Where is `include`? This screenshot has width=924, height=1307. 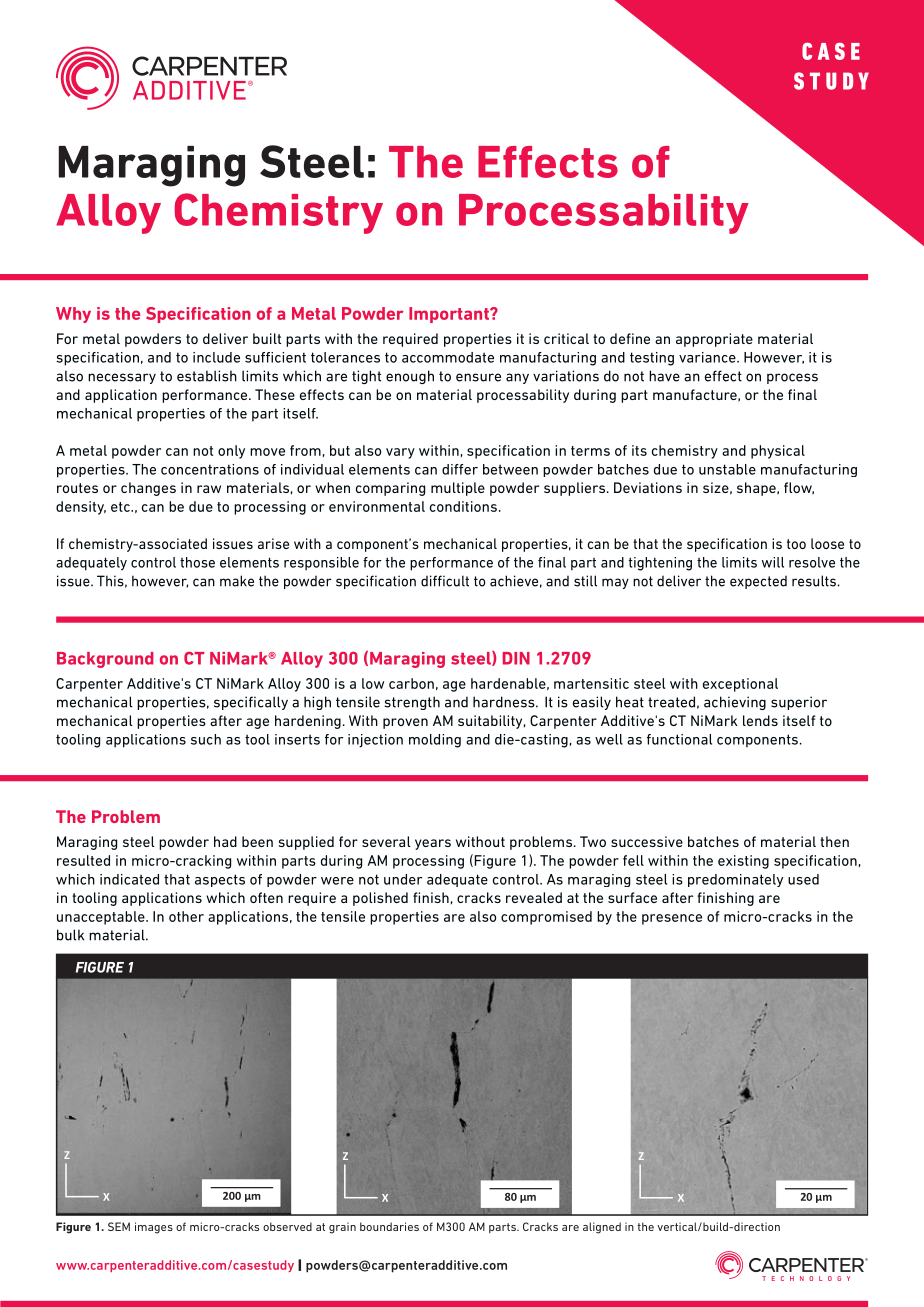 include is located at coordinates (216, 357).
